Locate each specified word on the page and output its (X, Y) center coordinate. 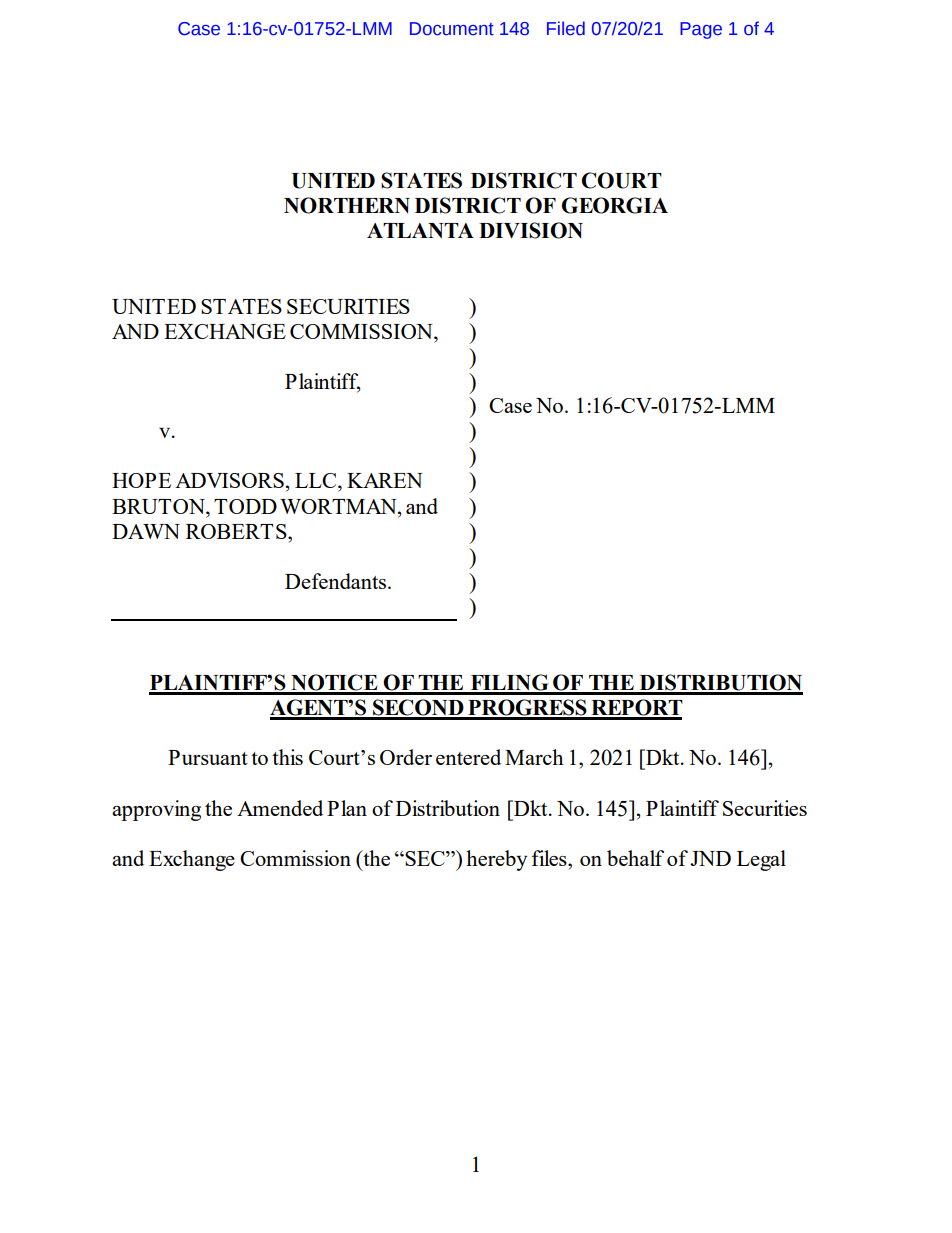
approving (156, 810)
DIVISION (531, 230)
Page (701, 30)
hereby (496, 860)
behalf (635, 858)
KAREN (385, 480)
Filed (566, 28)
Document (452, 29)
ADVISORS (229, 480)
